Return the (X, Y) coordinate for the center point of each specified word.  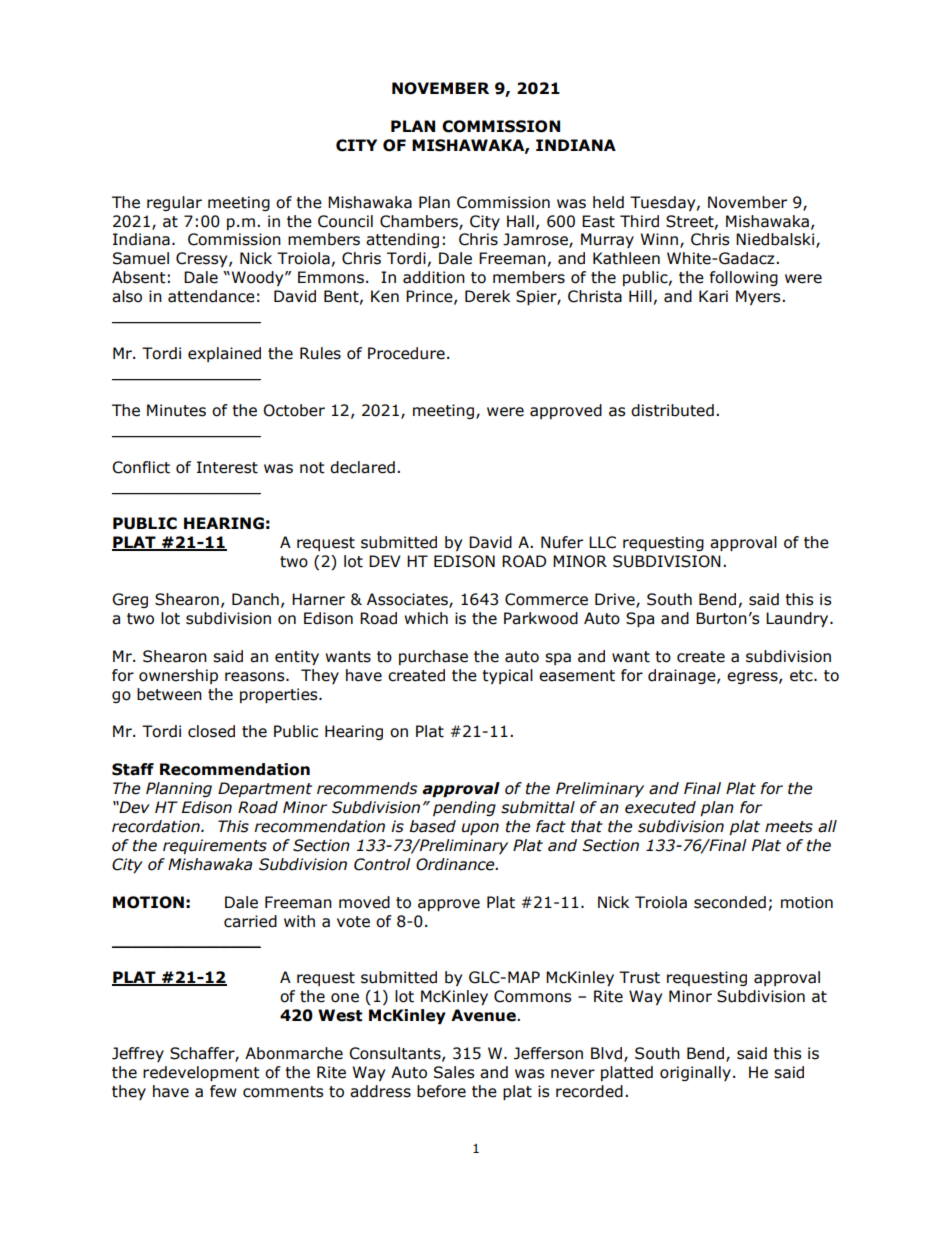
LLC (602, 542)
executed (660, 807)
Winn (659, 239)
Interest (227, 467)
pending (464, 808)
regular (174, 203)
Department (265, 789)
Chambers (420, 222)
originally (695, 1073)
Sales (454, 1072)
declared (362, 467)
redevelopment (201, 1073)
